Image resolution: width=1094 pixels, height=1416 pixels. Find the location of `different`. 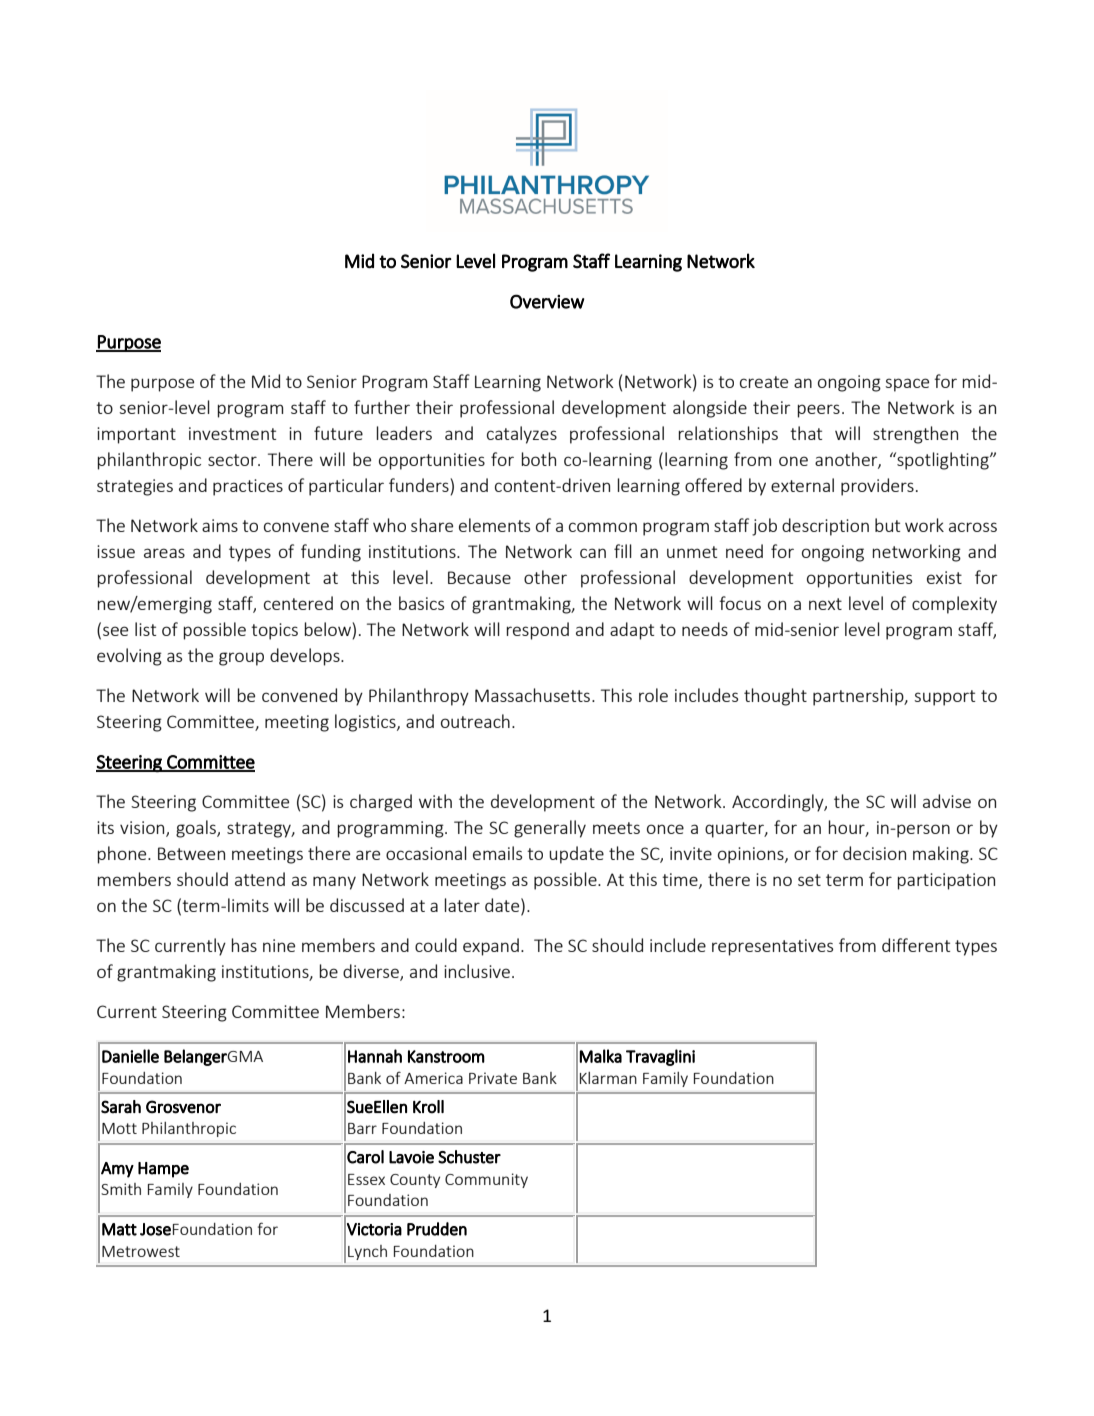

different is located at coordinates (916, 945).
